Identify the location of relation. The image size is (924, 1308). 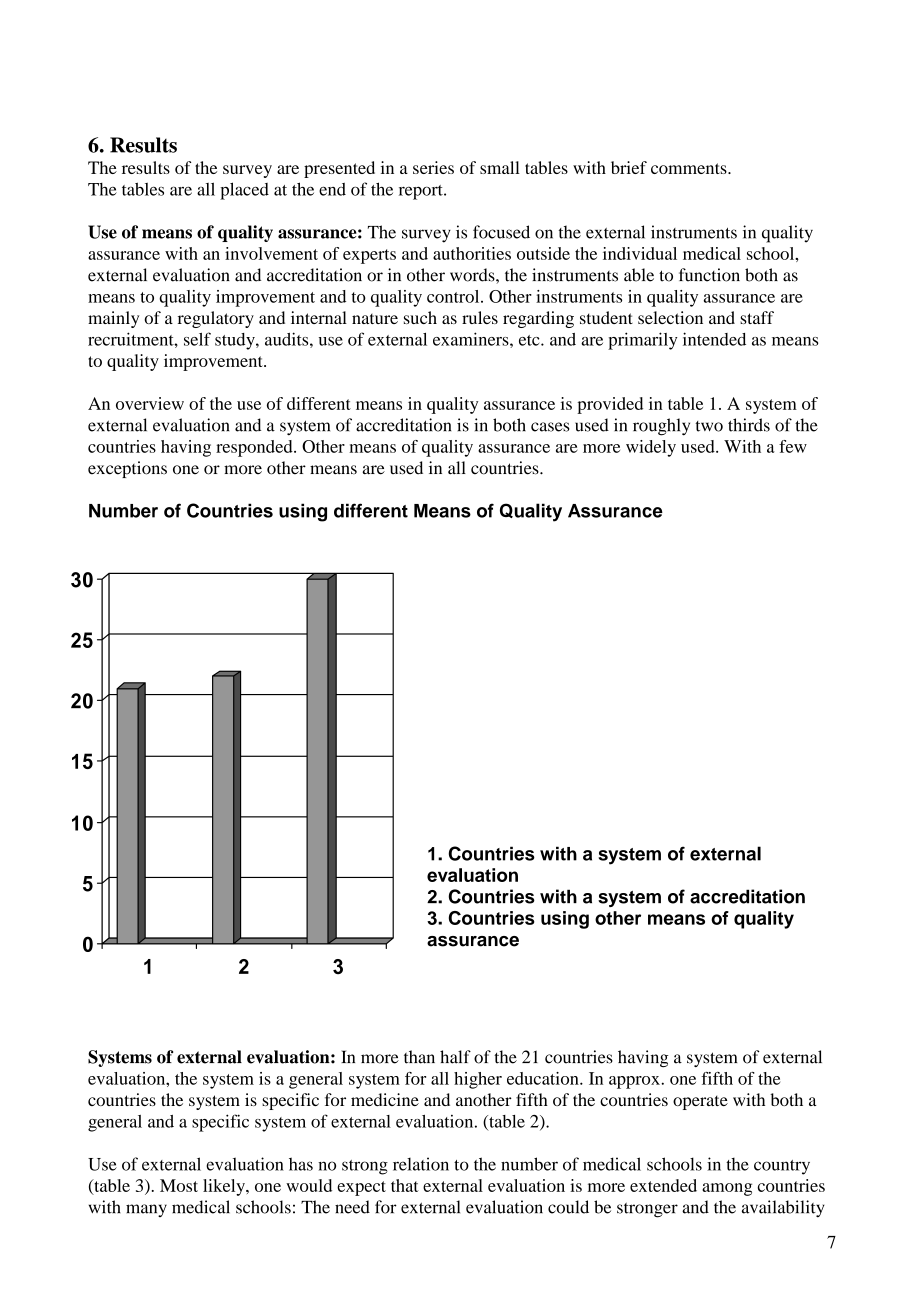
(421, 1164).
